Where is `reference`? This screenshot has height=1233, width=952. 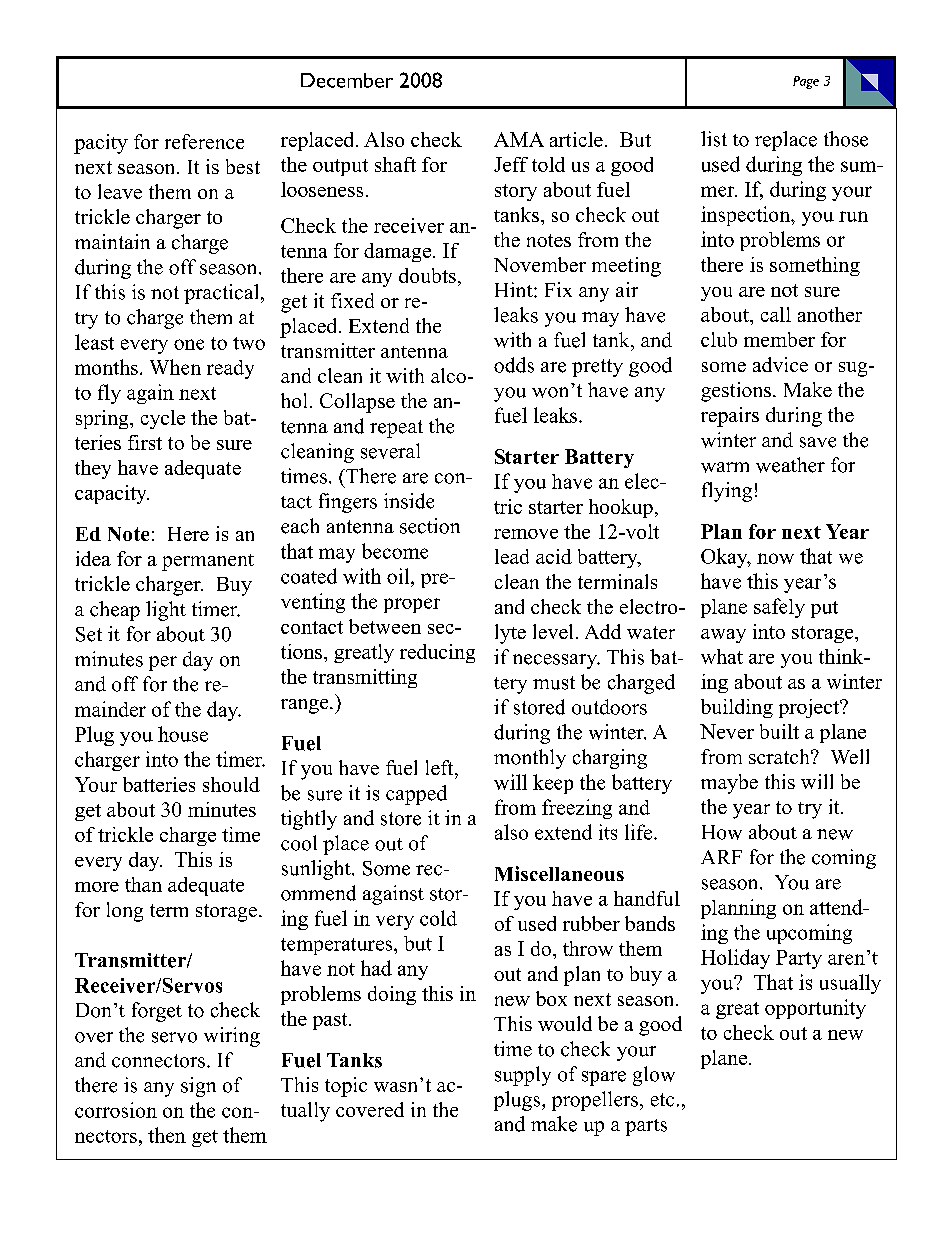
reference is located at coordinates (204, 141).
